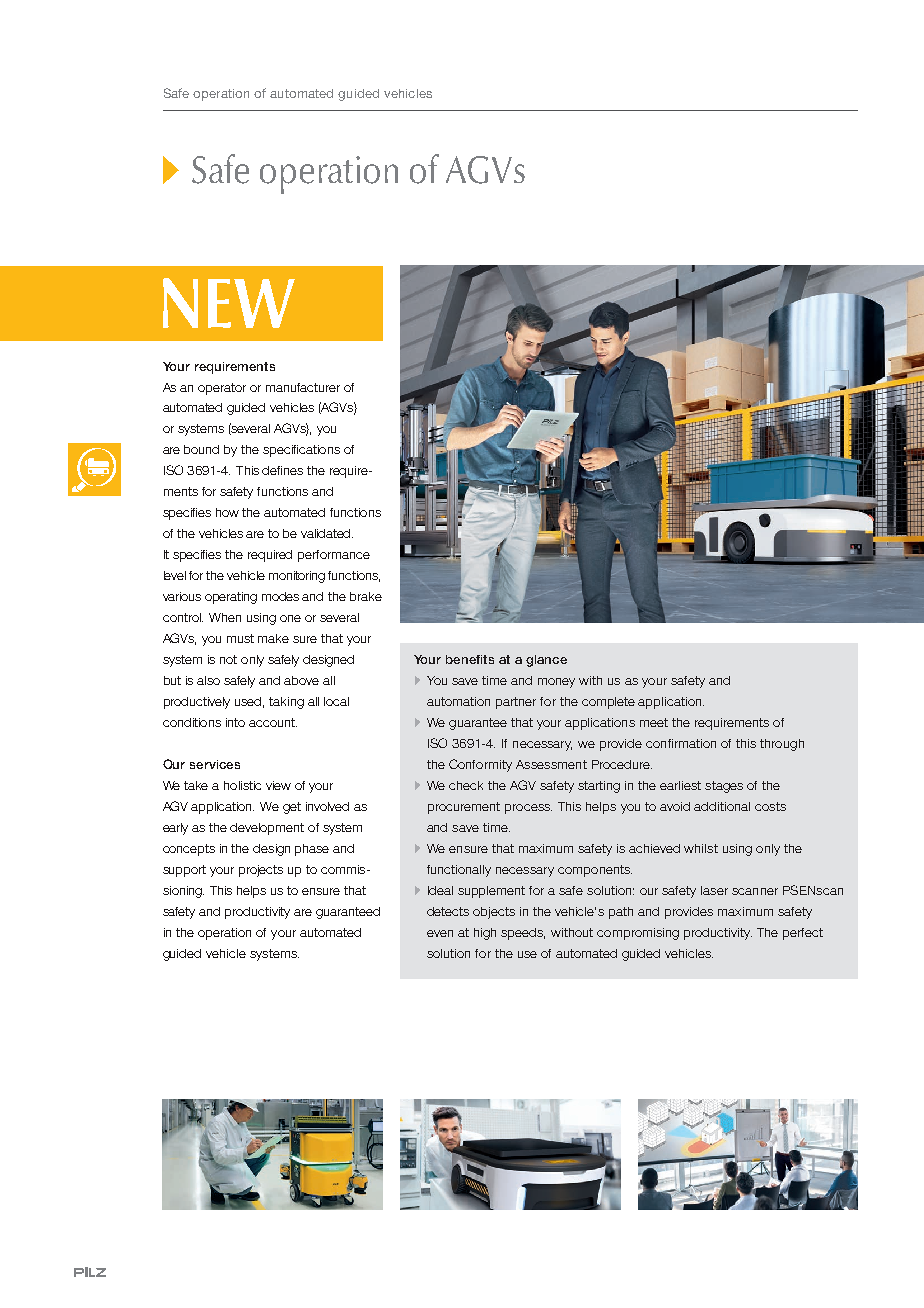  Describe the element at coordinates (303, 387) in the page. I see `manufacturer` at that location.
